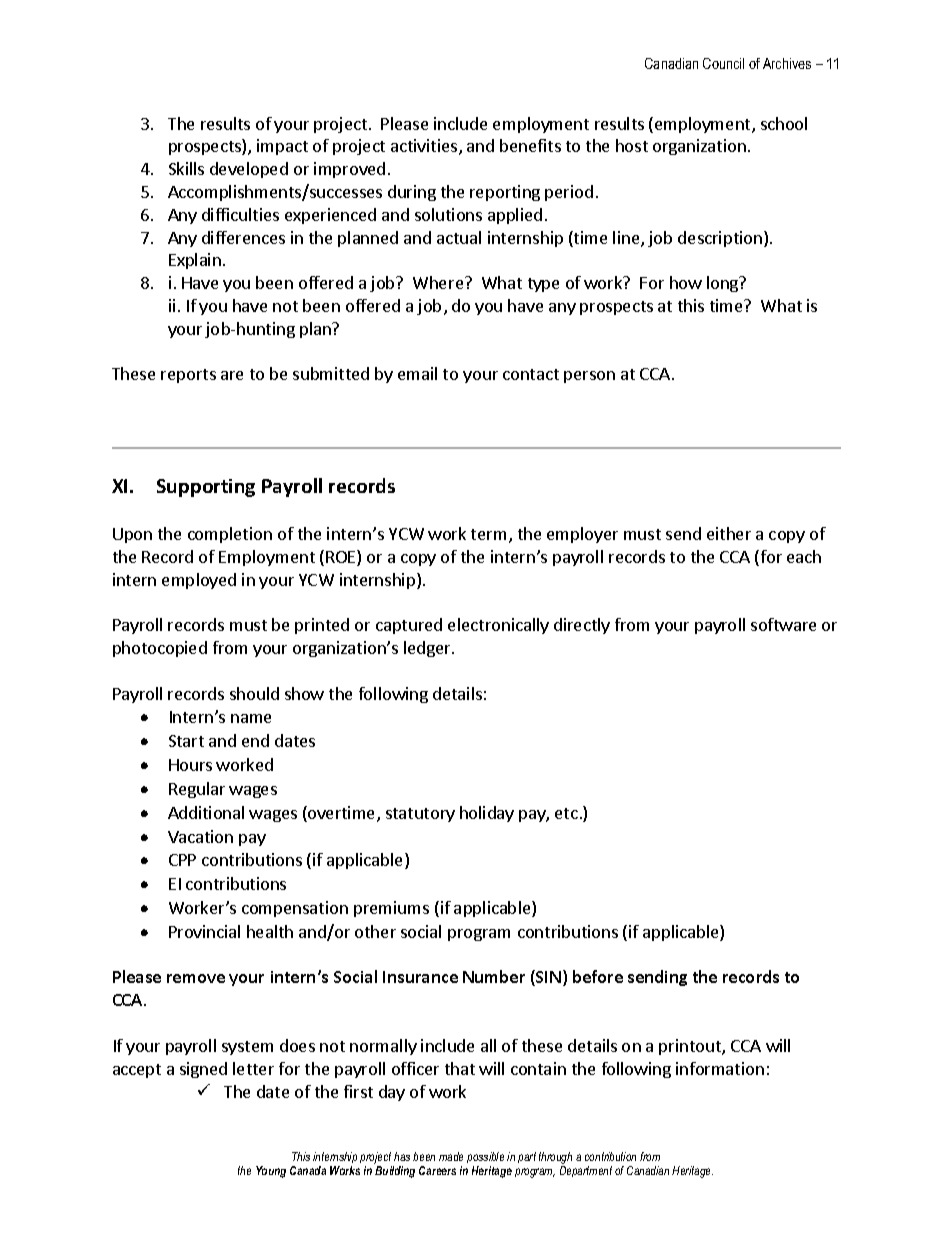 This image has width=952, height=1233. What do you see at coordinates (425, 147) in the image?
I see `activities` at bounding box center [425, 147].
